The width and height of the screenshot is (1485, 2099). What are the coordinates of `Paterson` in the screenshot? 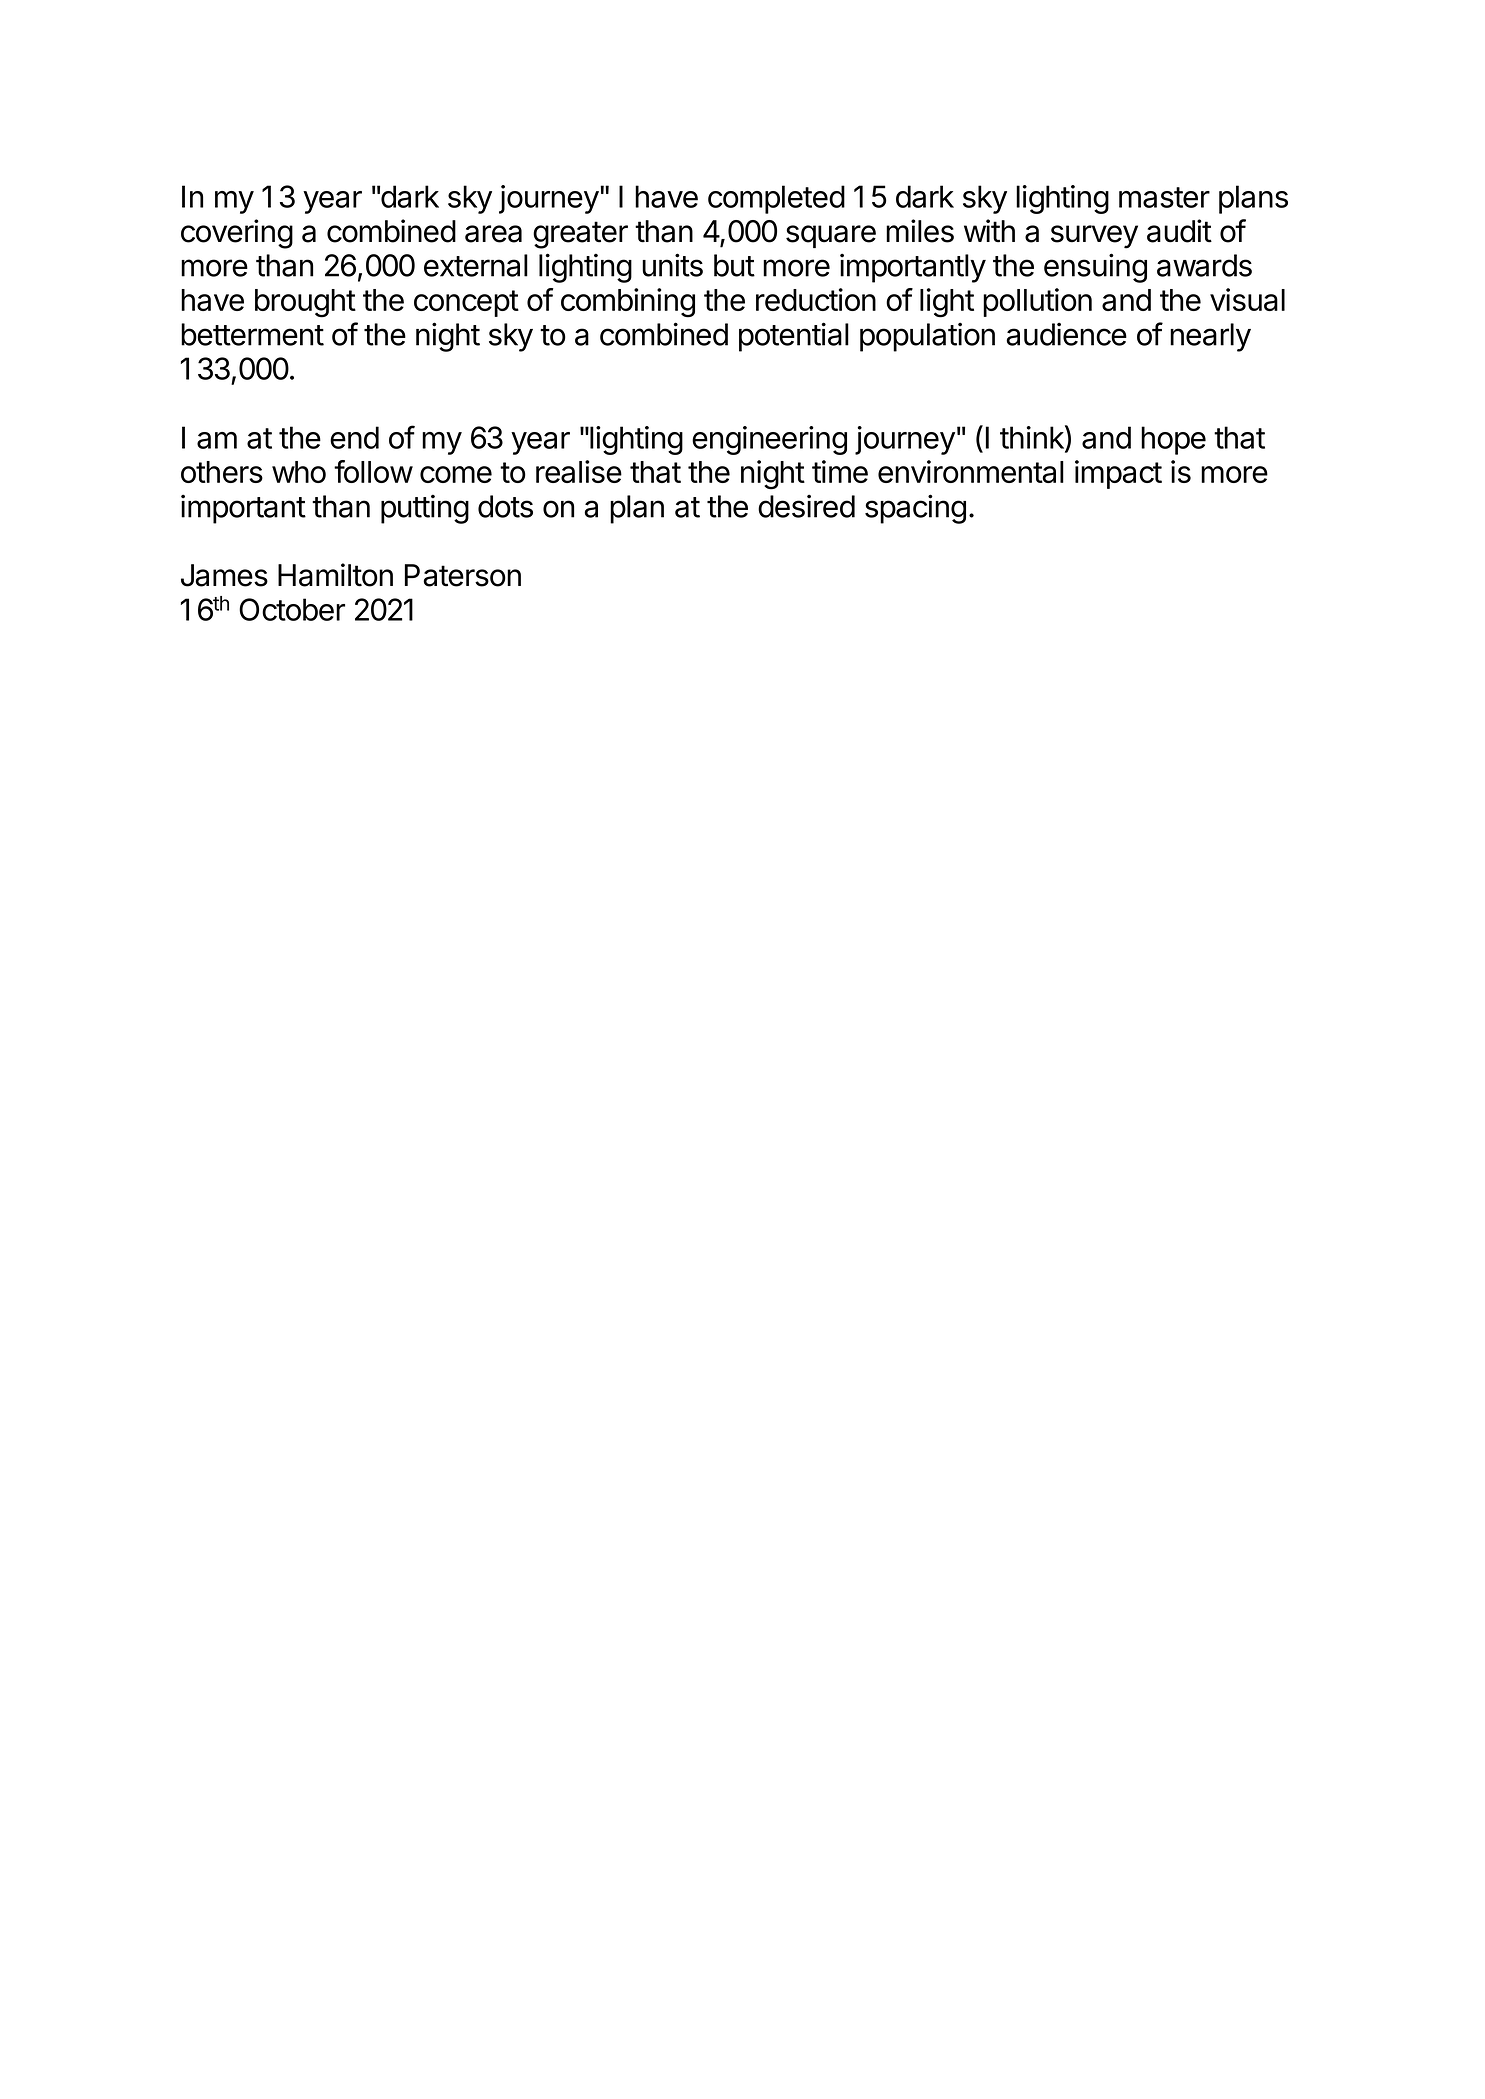 It's located at (463, 575).
